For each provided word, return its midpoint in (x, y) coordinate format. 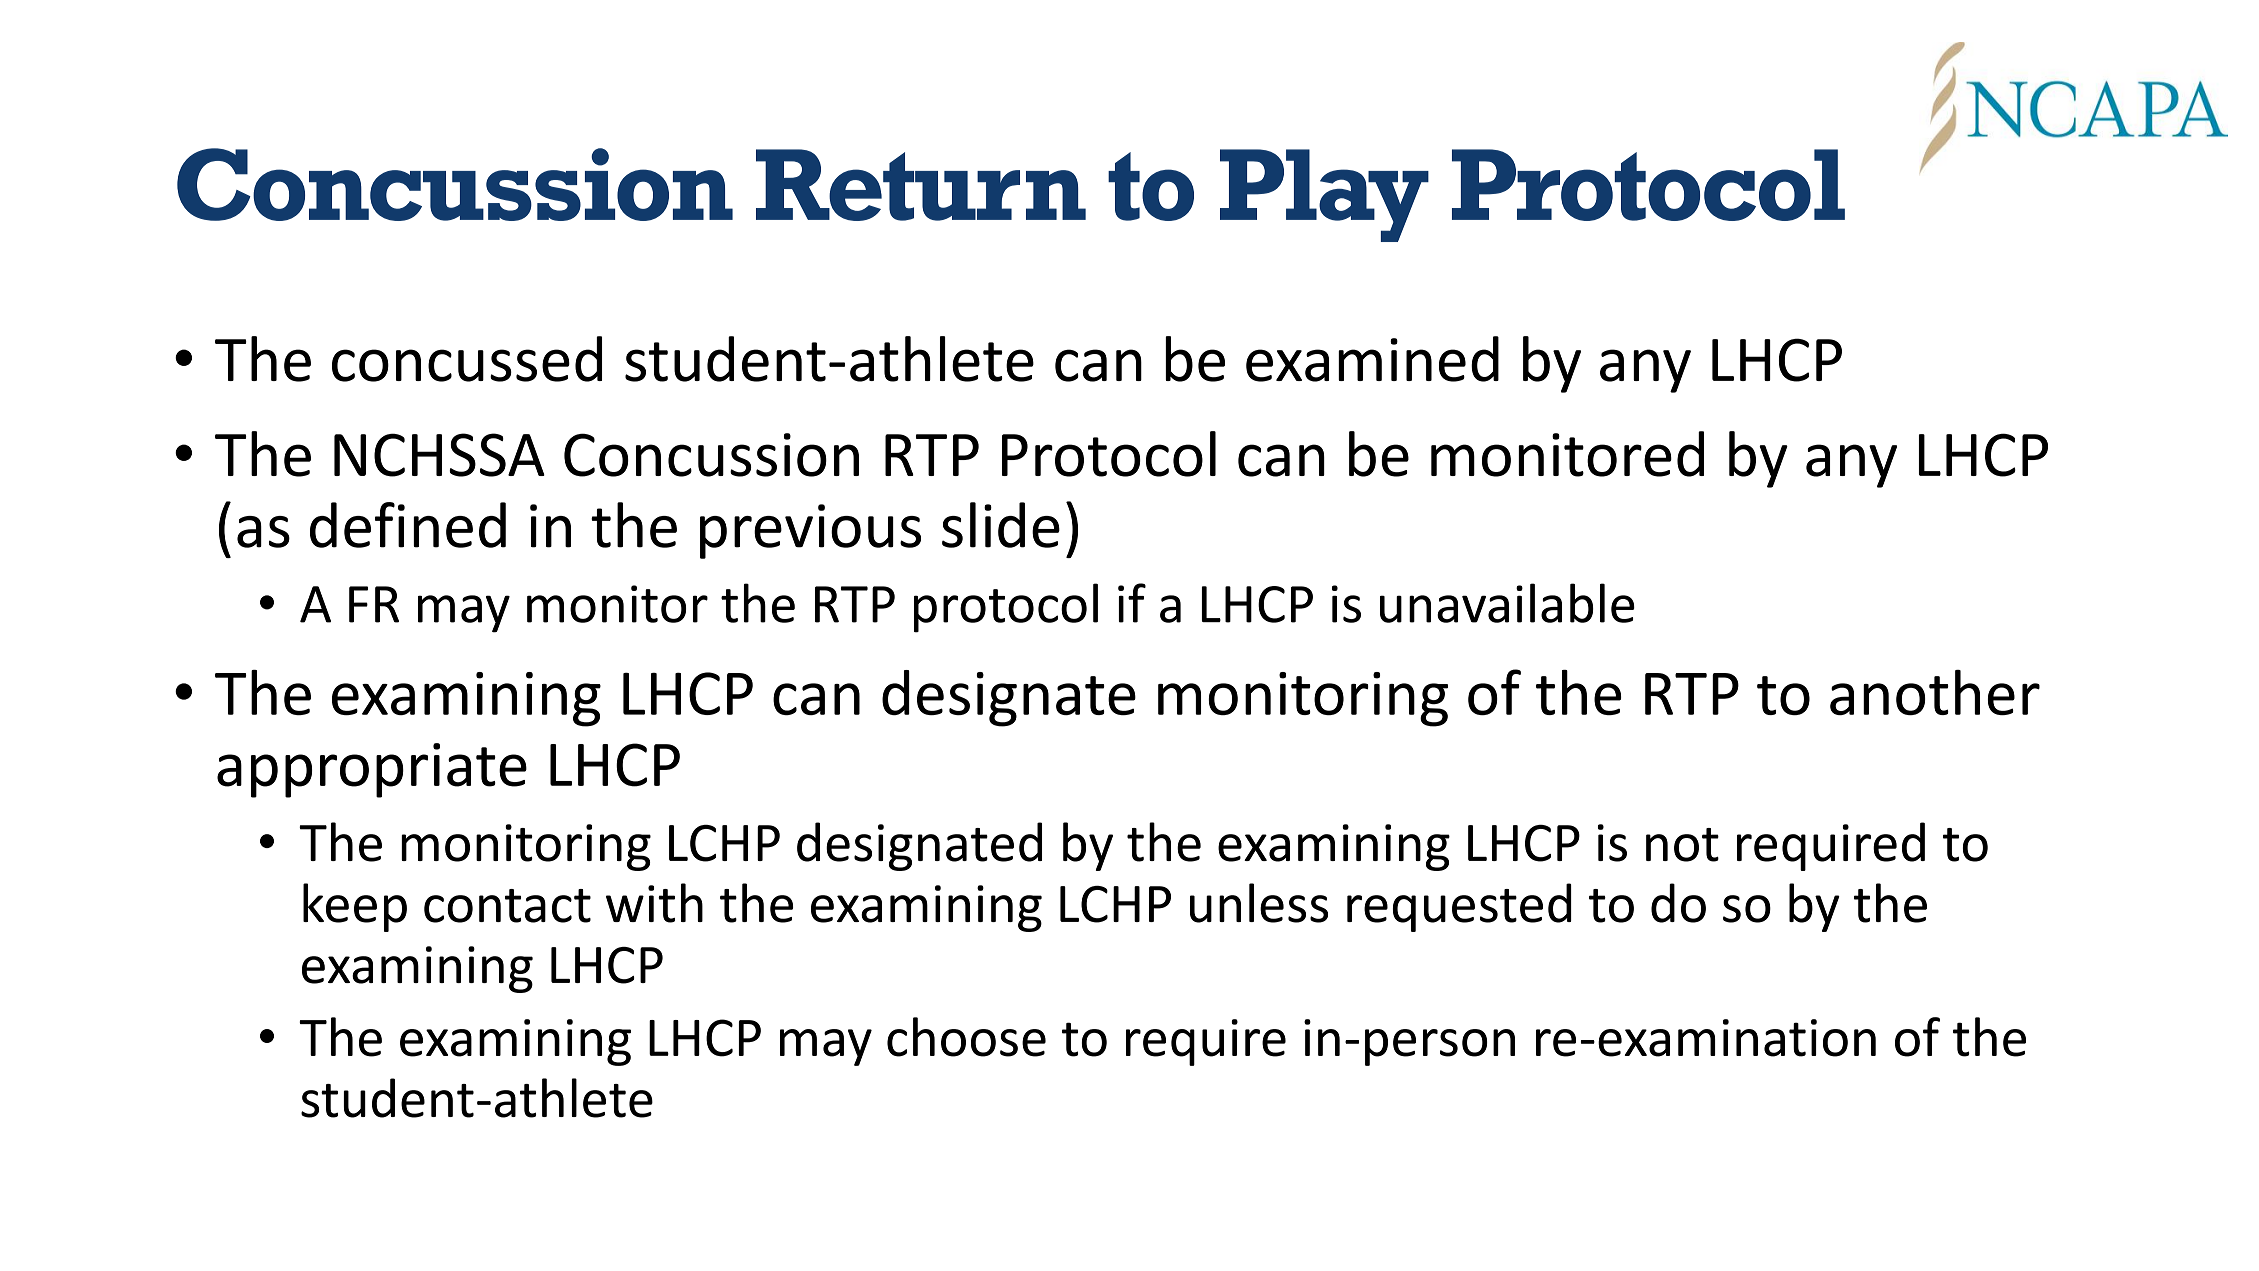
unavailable (1507, 603)
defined (408, 525)
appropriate (372, 770)
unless (1259, 903)
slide (1001, 525)
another (1935, 692)
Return (921, 185)
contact (507, 906)
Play (1324, 195)
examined (1372, 359)
